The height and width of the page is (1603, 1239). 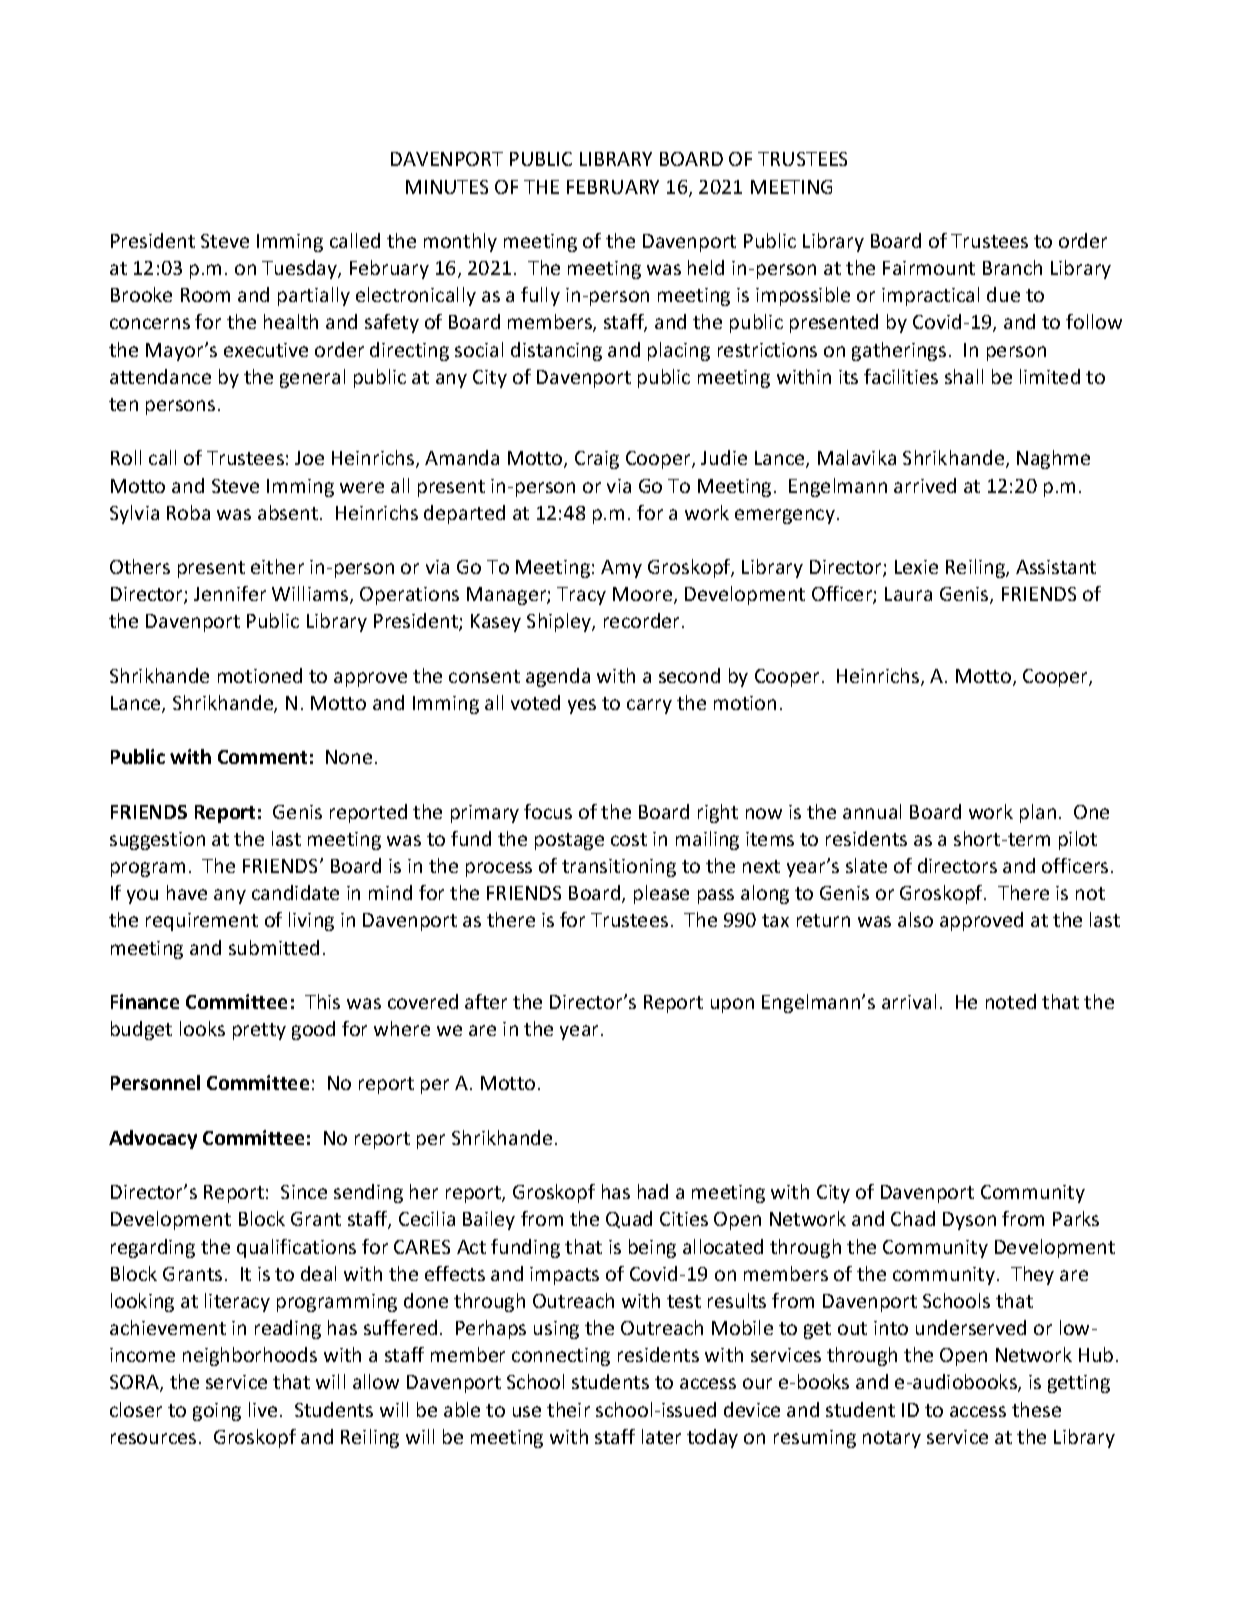 What do you see at coordinates (629, 839) in the page?
I see `cost` at bounding box center [629, 839].
